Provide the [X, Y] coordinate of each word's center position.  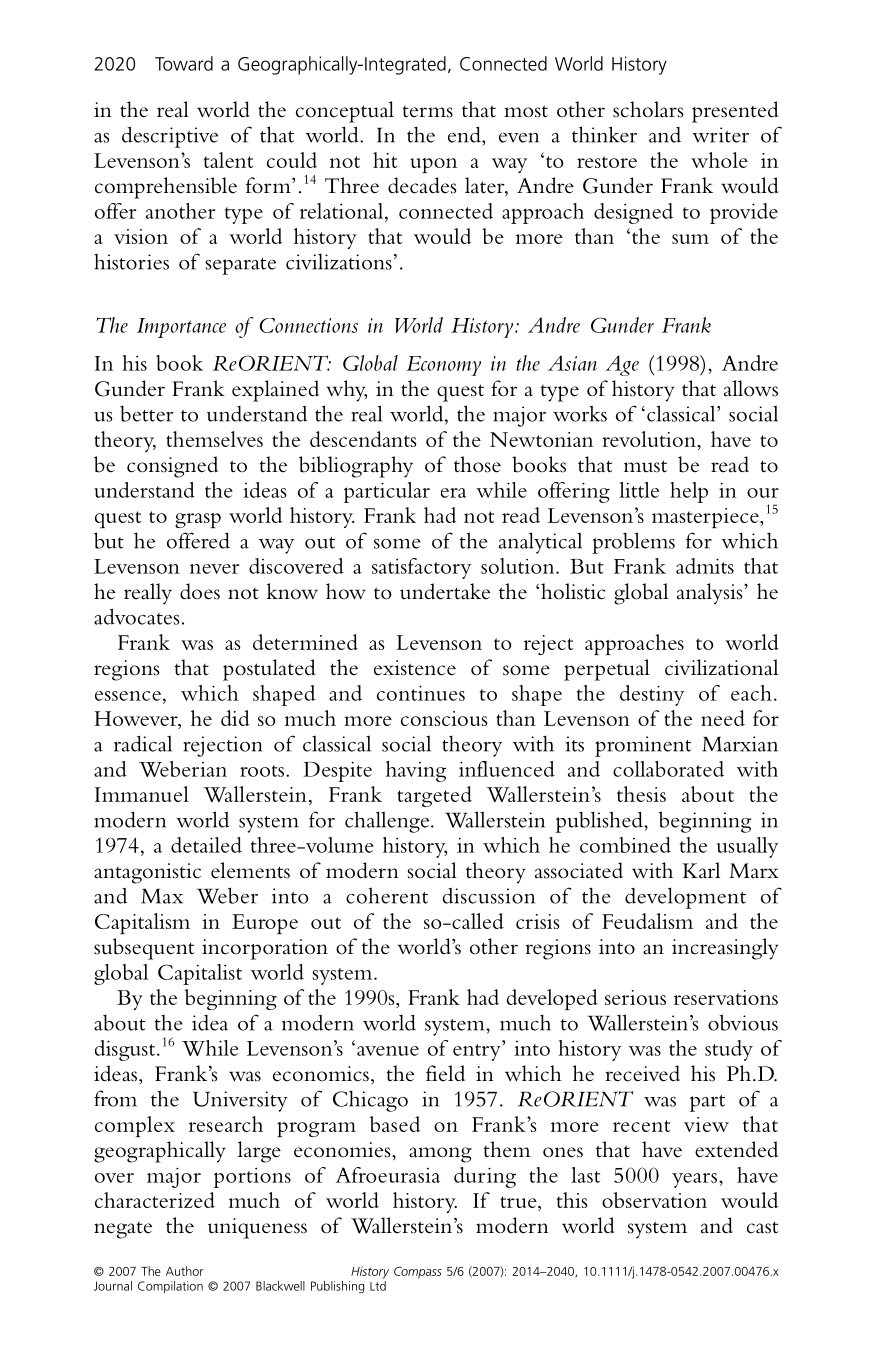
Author [185, 1271]
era [454, 493]
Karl [701, 870]
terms [428, 112]
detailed [206, 845]
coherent [387, 895]
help [689, 492]
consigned [172, 467]
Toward [184, 63]
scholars [648, 109]
